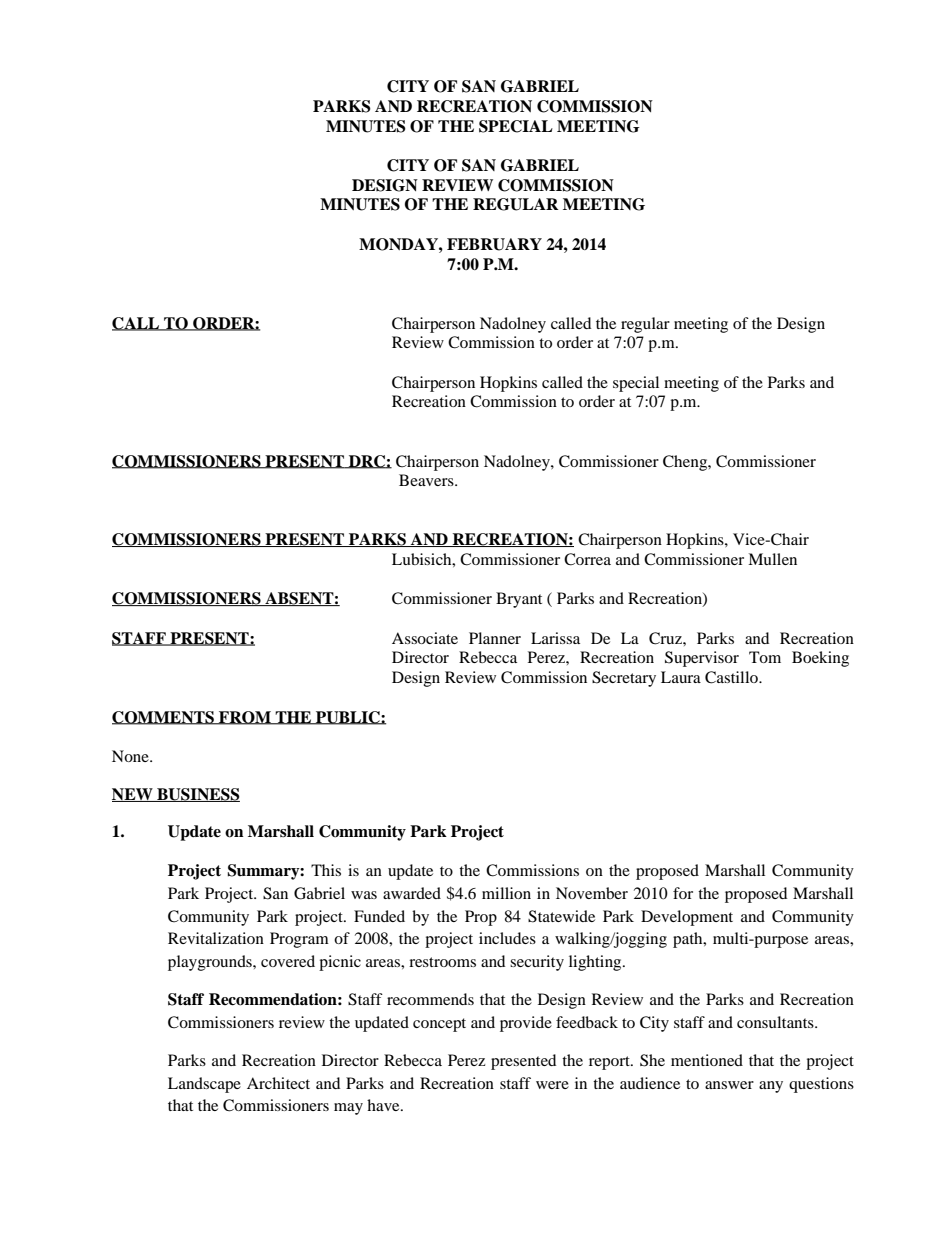 The width and height of the screenshot is (952, 1233). I want to click on FEBRUARY, so click(494, 244).
